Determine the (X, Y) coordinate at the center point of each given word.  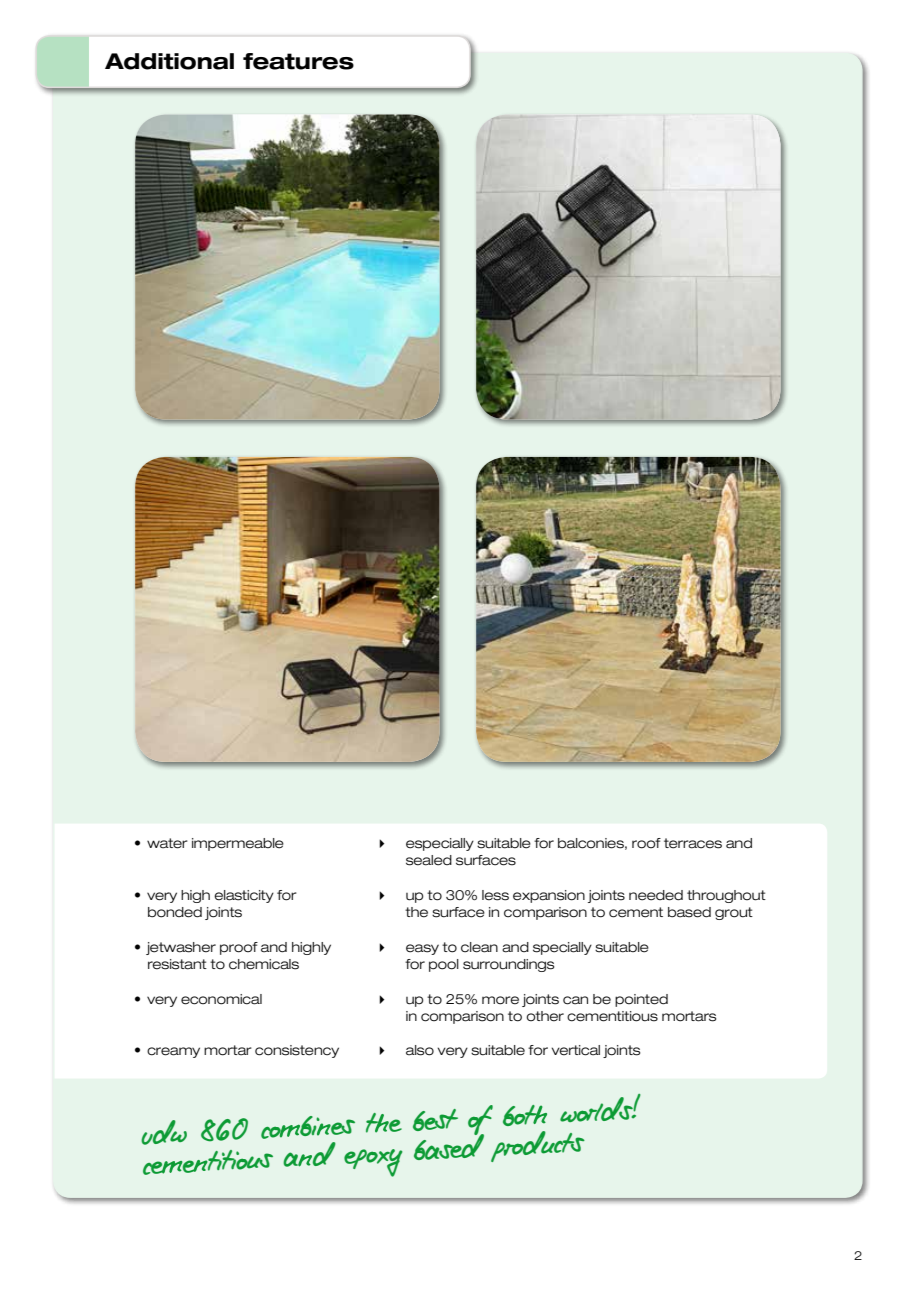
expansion (549, 896)
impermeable (238, 844)
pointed (641, 1000)
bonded (175, 912)
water (167, 843)
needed (656, 895)
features (298, 61)
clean (479, 947)
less (495, 895)
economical (221, 999)
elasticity (244, 896)
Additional (169, 61)
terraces (693, 843)
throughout (726, 896)
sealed (429, 860)
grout (734, 913)
